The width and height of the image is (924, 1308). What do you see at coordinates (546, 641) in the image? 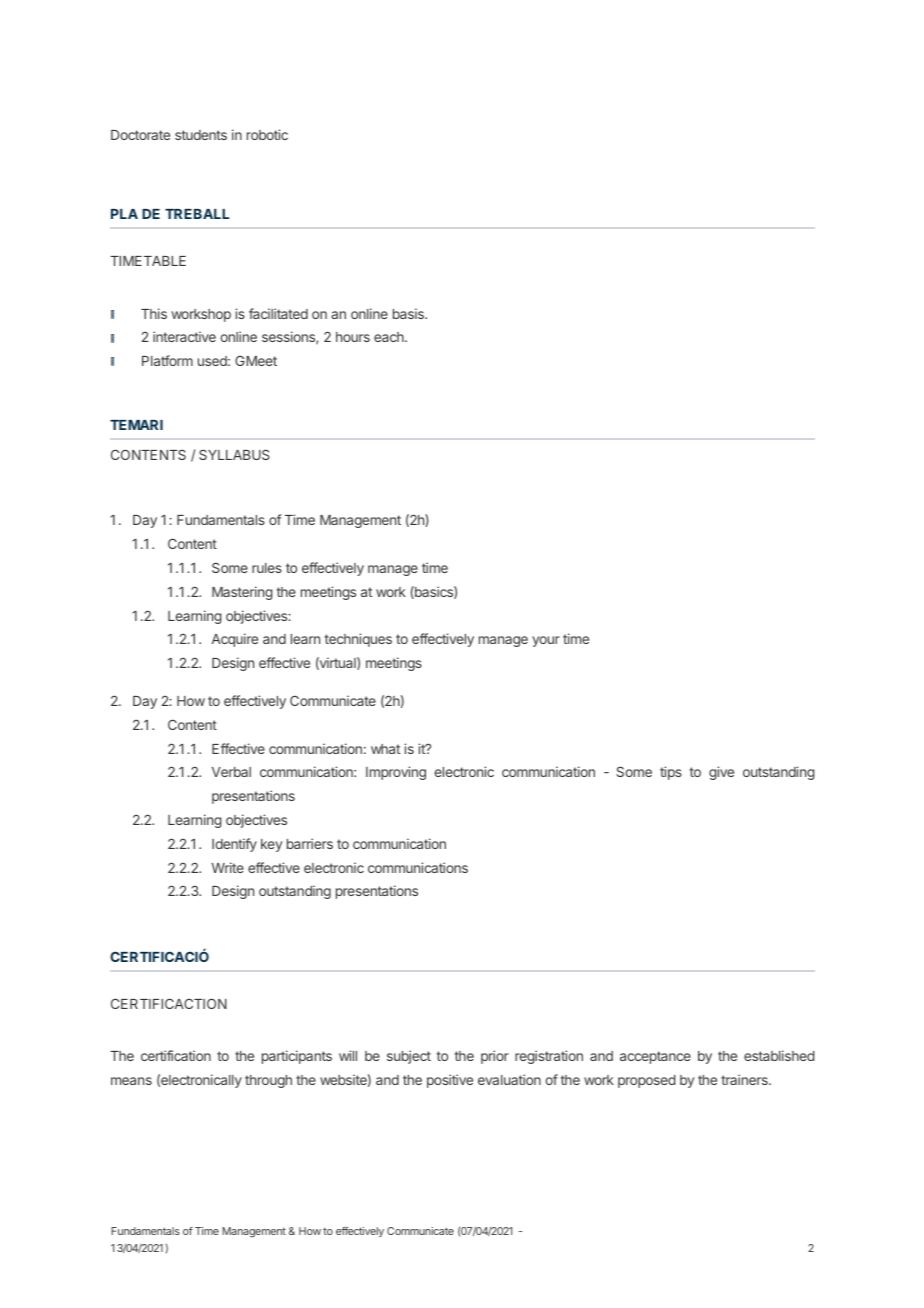
I see `your` at bounding box center [546, 641].
